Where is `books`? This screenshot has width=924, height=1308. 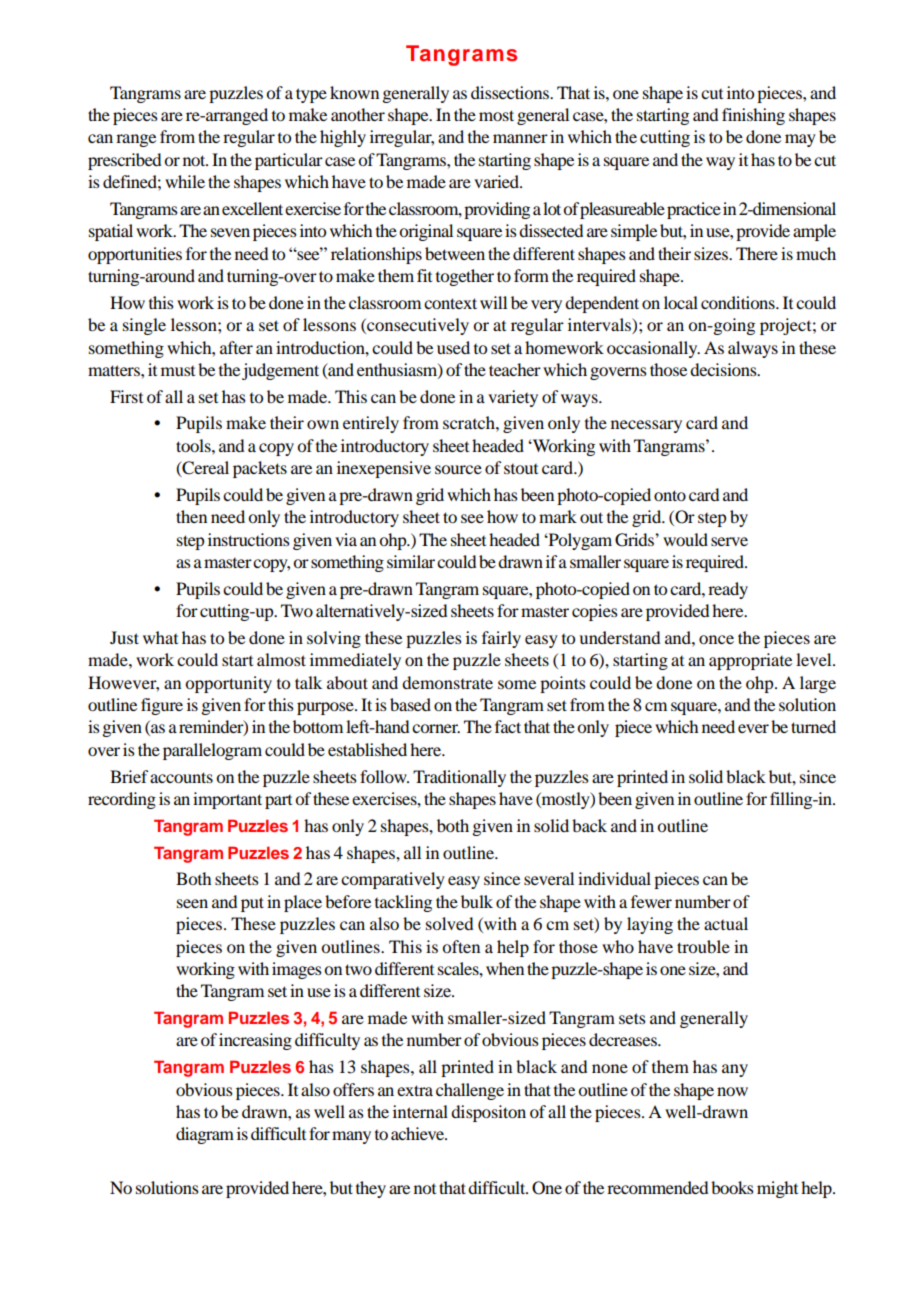 books is located at coordinates (732, 1187).
